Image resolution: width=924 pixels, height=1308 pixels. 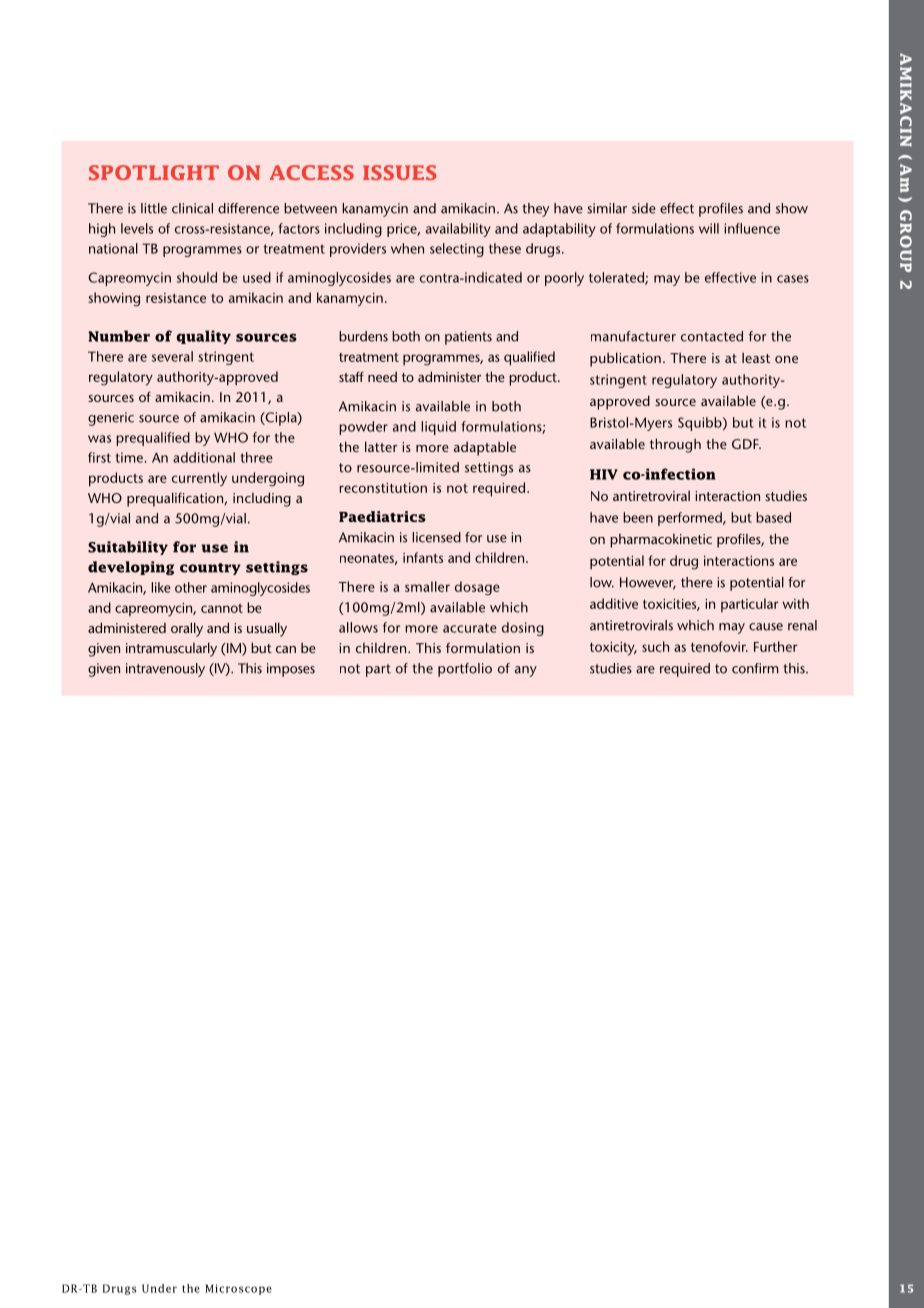 What do you see at coordinates (399, 172) in the screenshot?
I see `ISSUES` at bounding box center [399, 172].
